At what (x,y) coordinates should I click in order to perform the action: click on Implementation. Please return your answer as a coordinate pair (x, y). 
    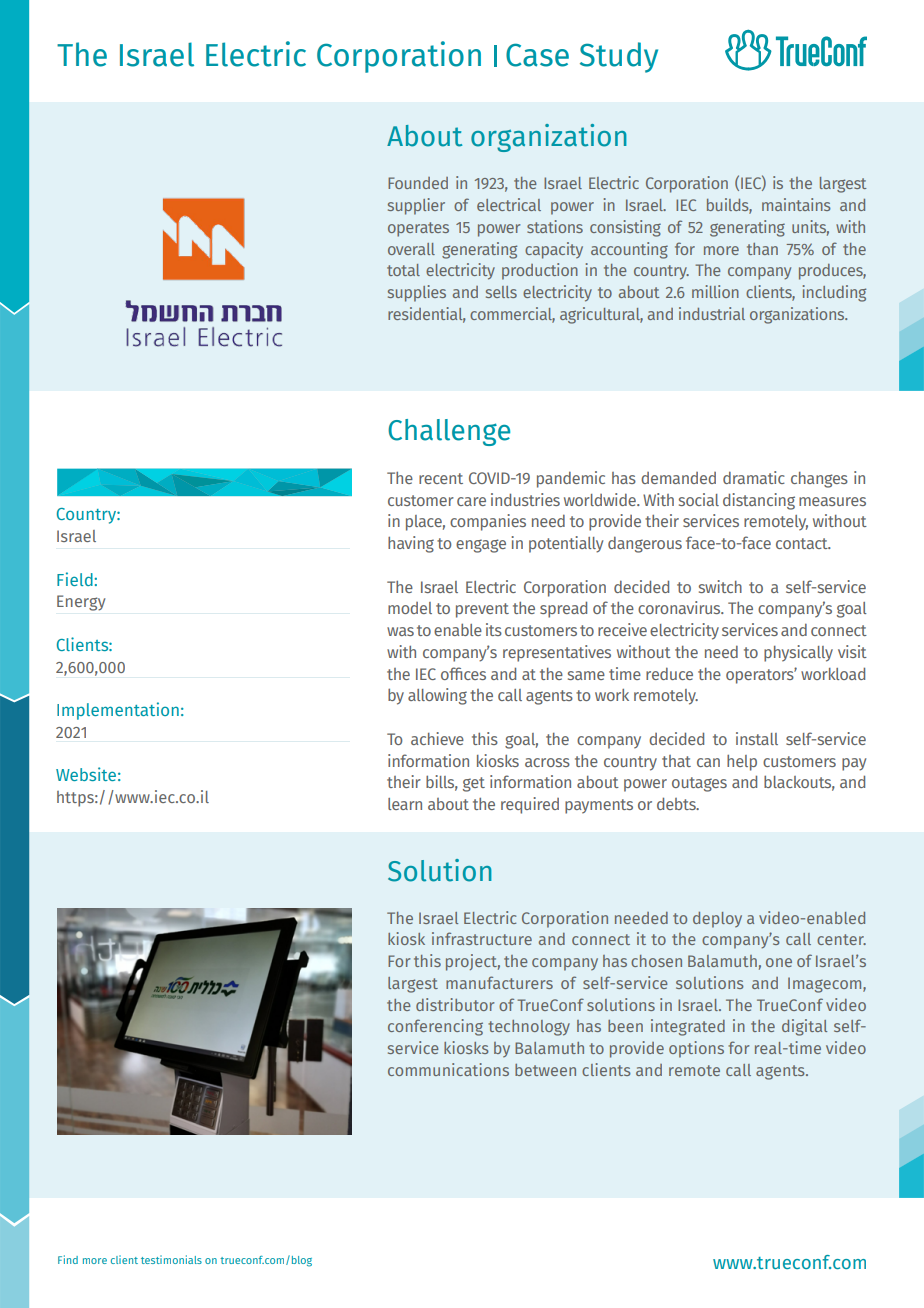
    Looking at the image, I should click on (118, 711).
